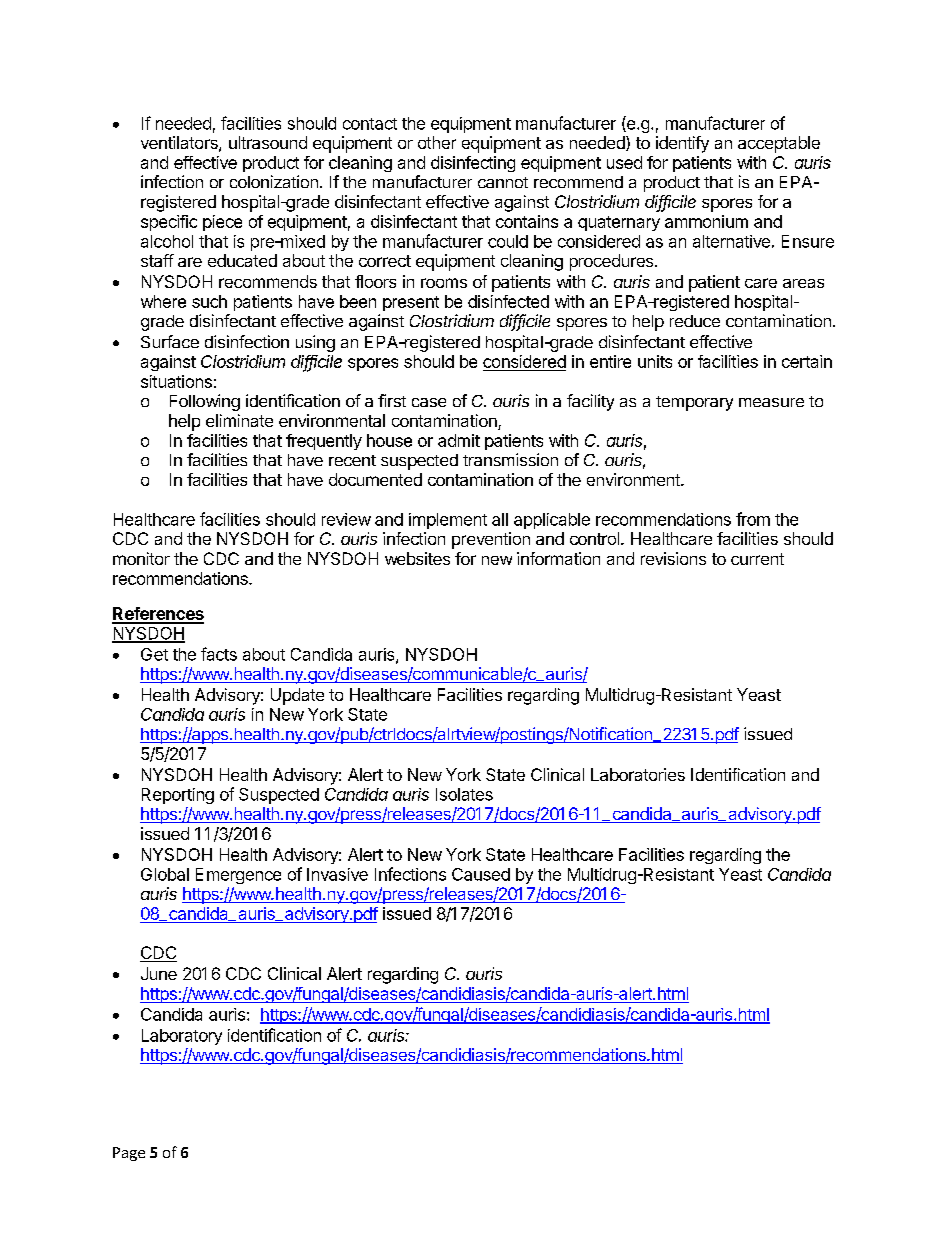  I want to click on Page, so click(129, 1154).
